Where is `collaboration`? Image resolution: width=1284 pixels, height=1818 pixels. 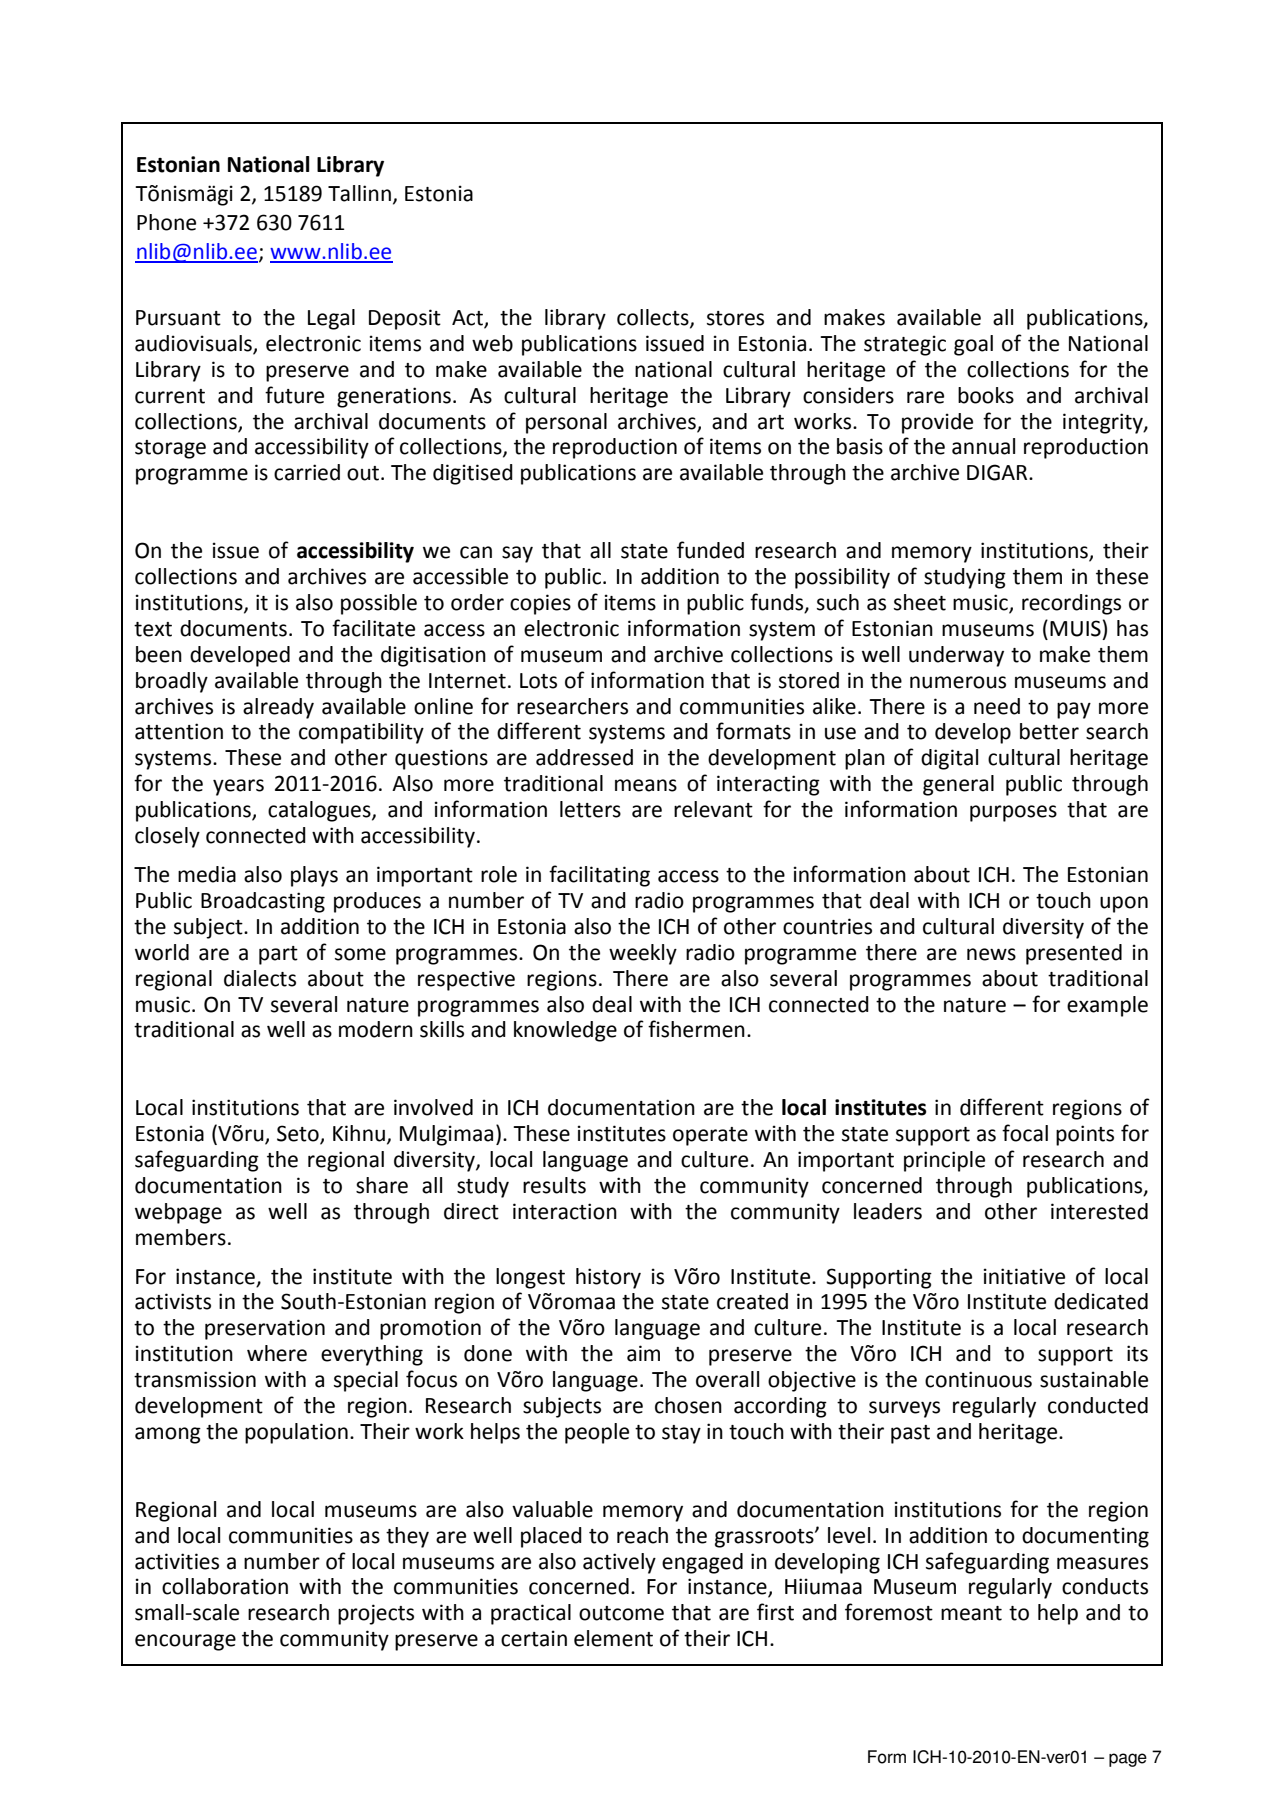 collaboration is located at coordinates (225, 1586).
